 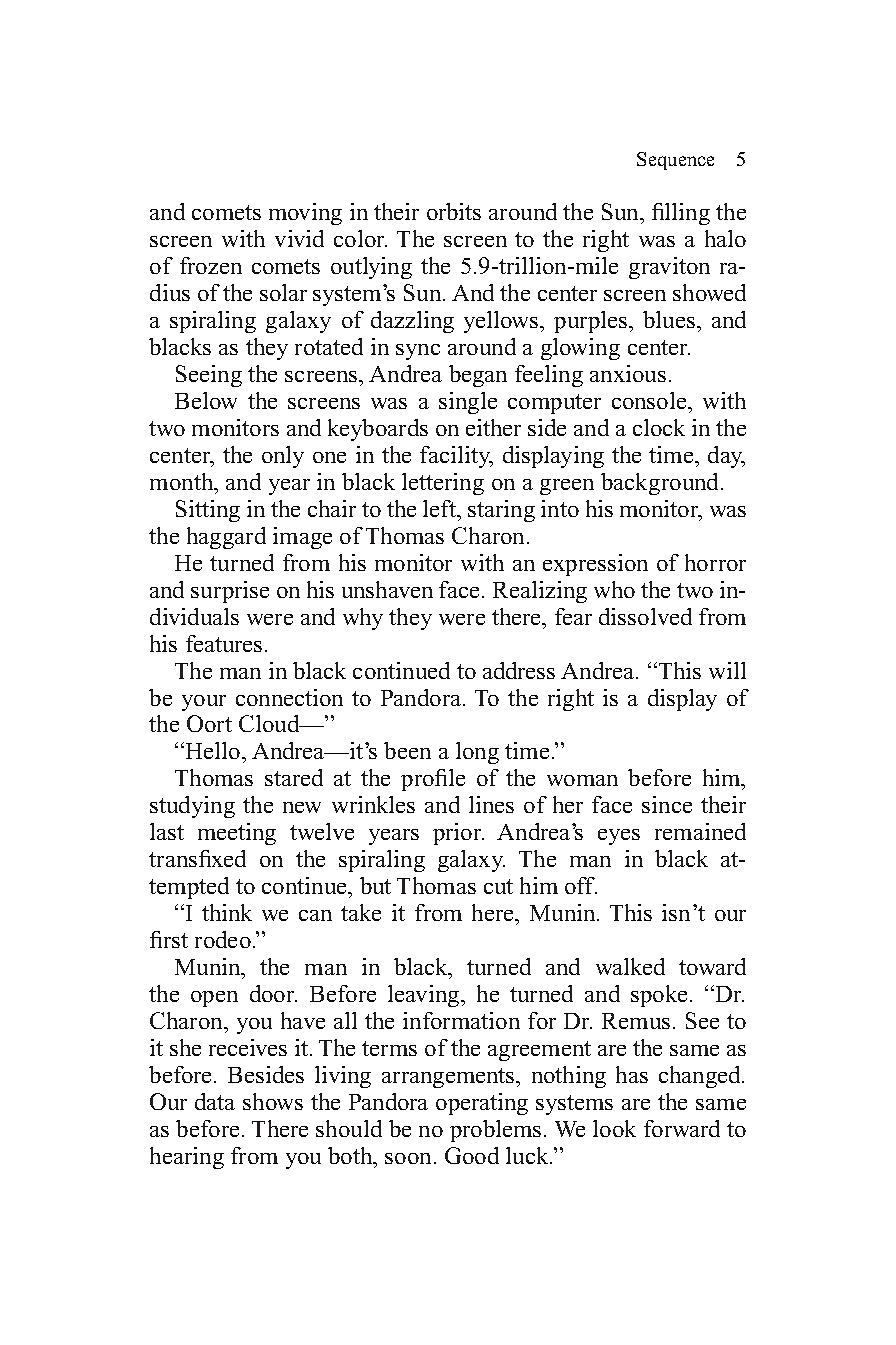 I want to click on dissolved, so click(x=645, y=616).
